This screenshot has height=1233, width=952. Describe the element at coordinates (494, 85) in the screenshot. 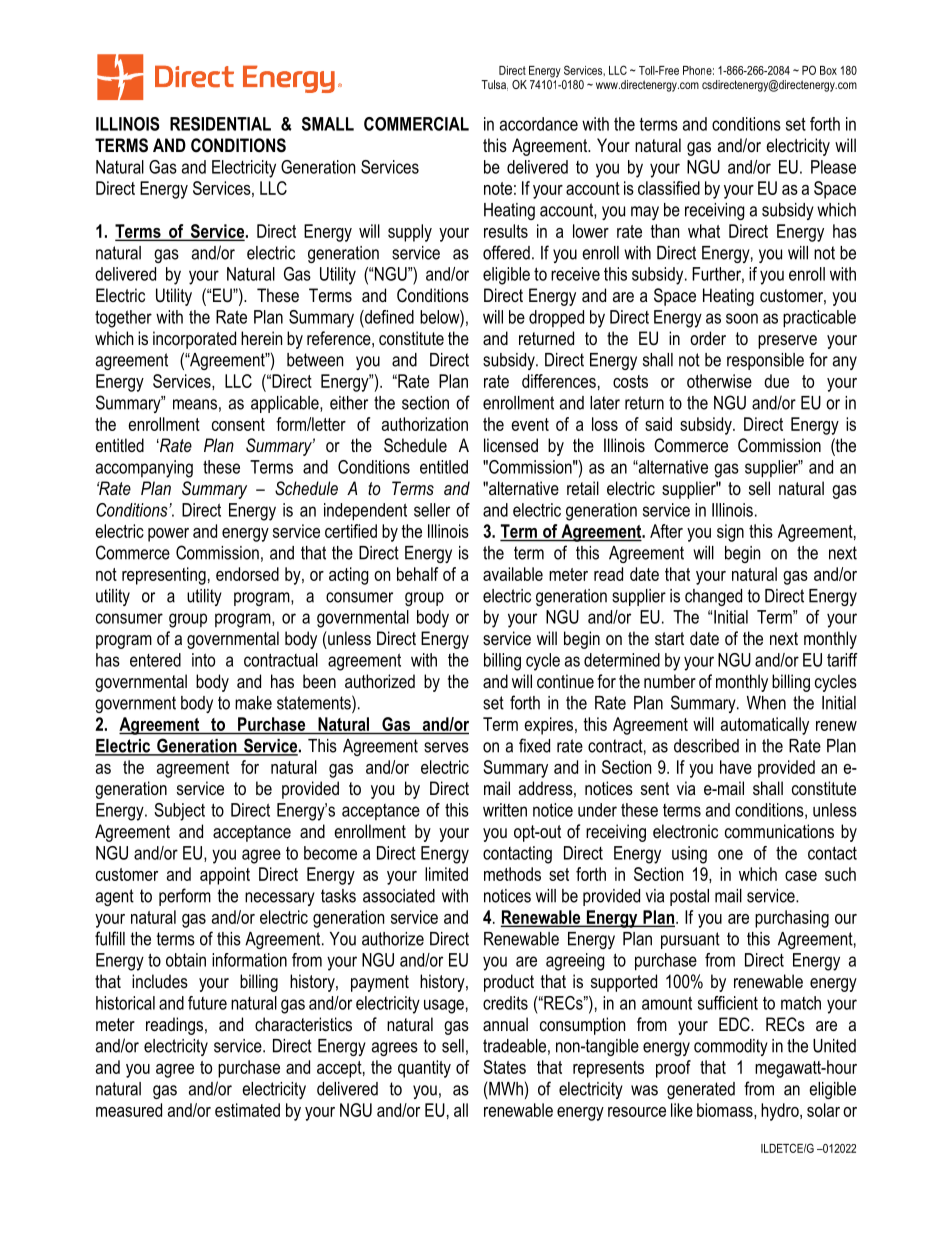

I see `Tulsa` at that location.
